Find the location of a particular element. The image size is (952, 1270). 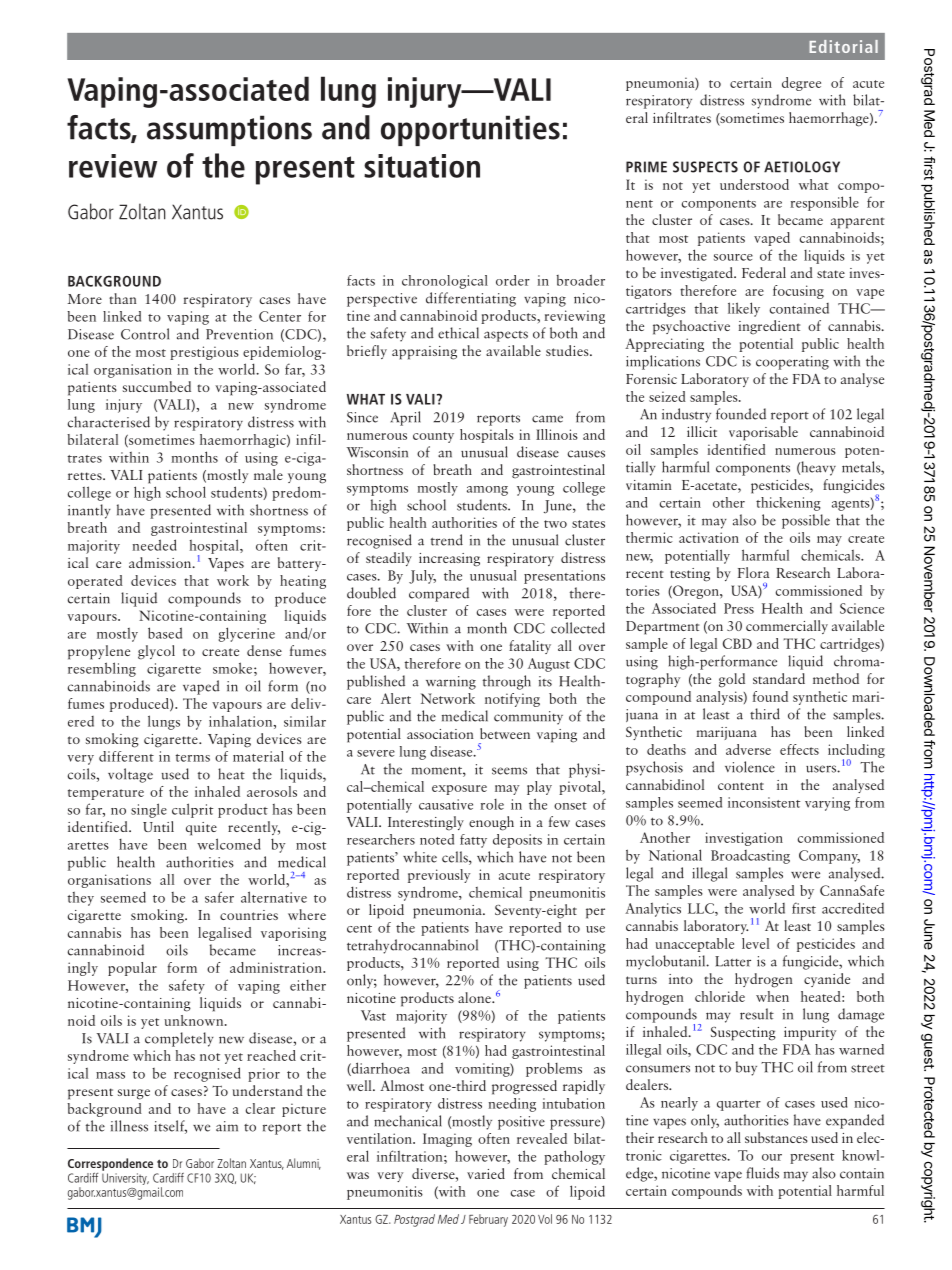

assumptions is located at coordinates (229, 130).
